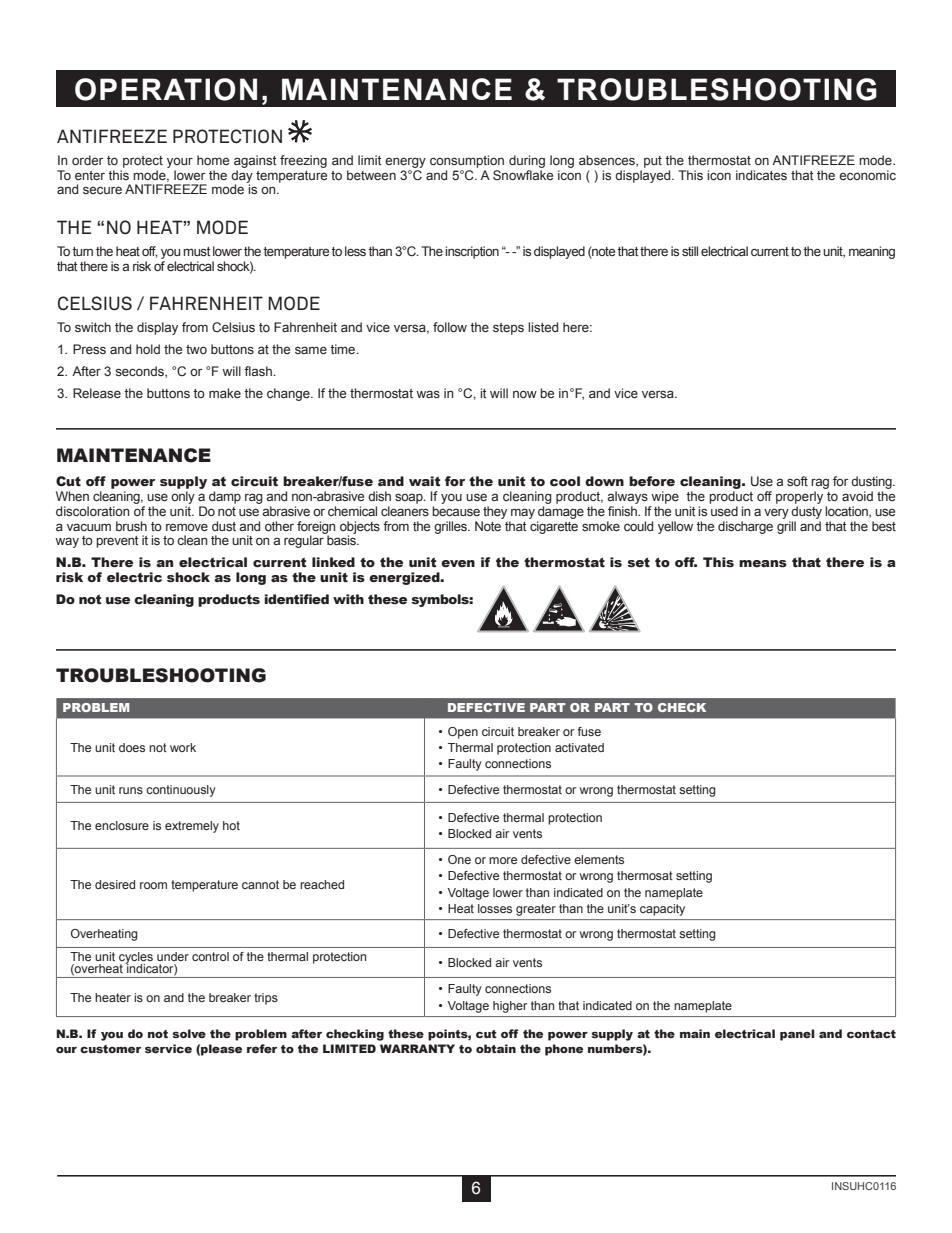 This screenshot has height=1233, width=952. Describe the element at coordinates (797, 481) in the screenshot. I see `soft` at that location.
